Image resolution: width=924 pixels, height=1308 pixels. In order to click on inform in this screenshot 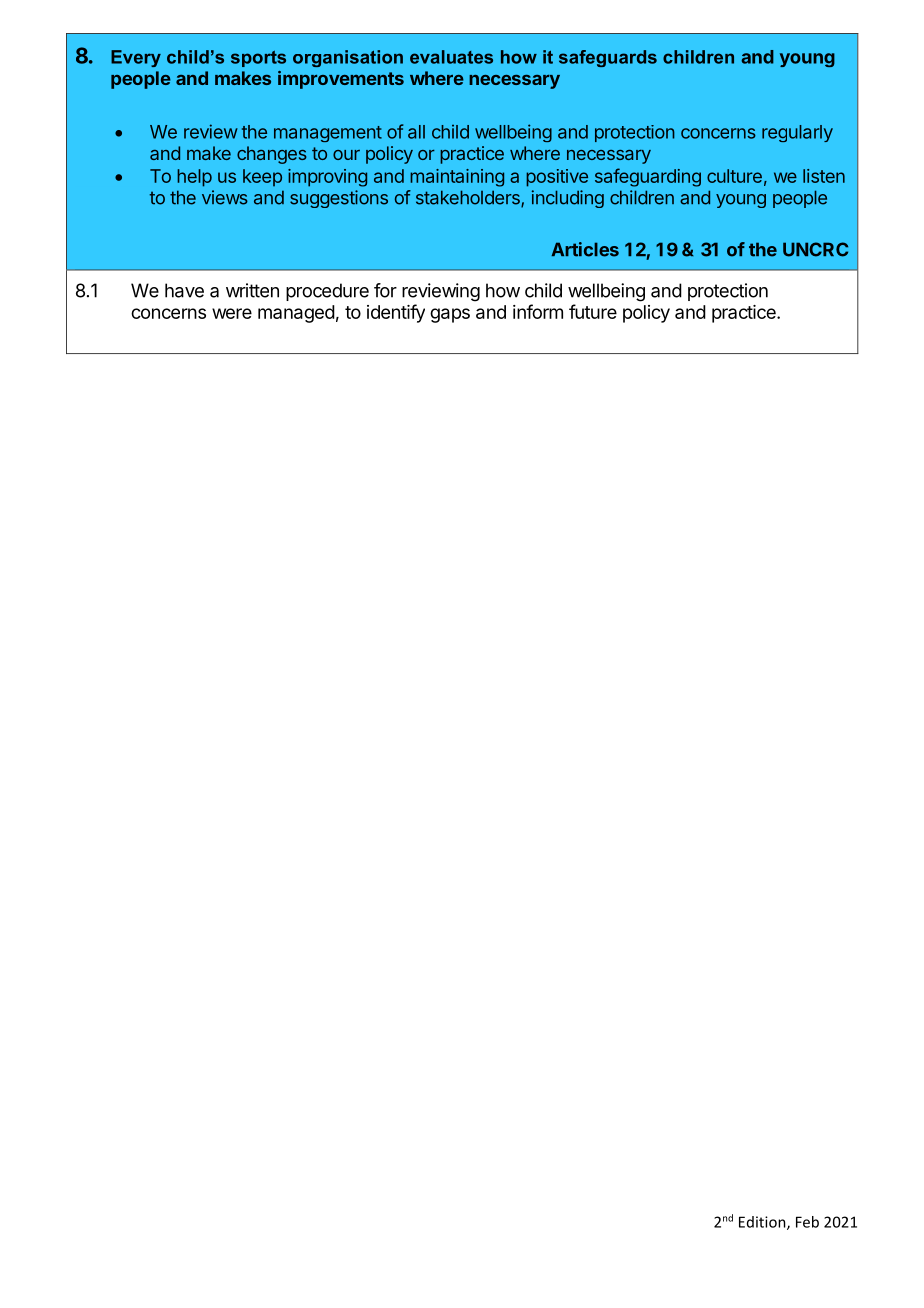, I will do `click(538, 311)`.
